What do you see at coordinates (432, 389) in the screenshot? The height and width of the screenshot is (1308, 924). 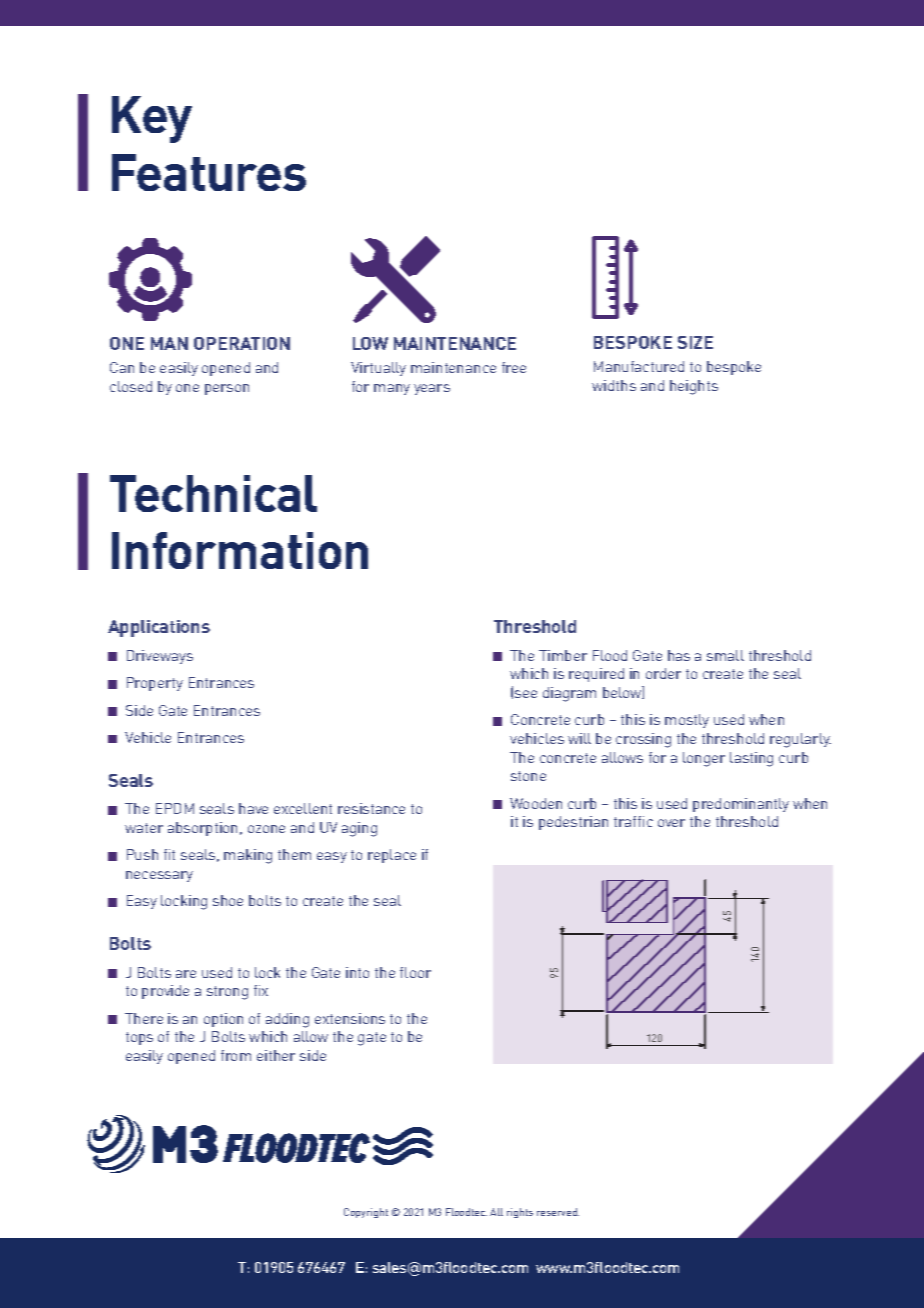 I see `years` at bounding box center [432, 389].
